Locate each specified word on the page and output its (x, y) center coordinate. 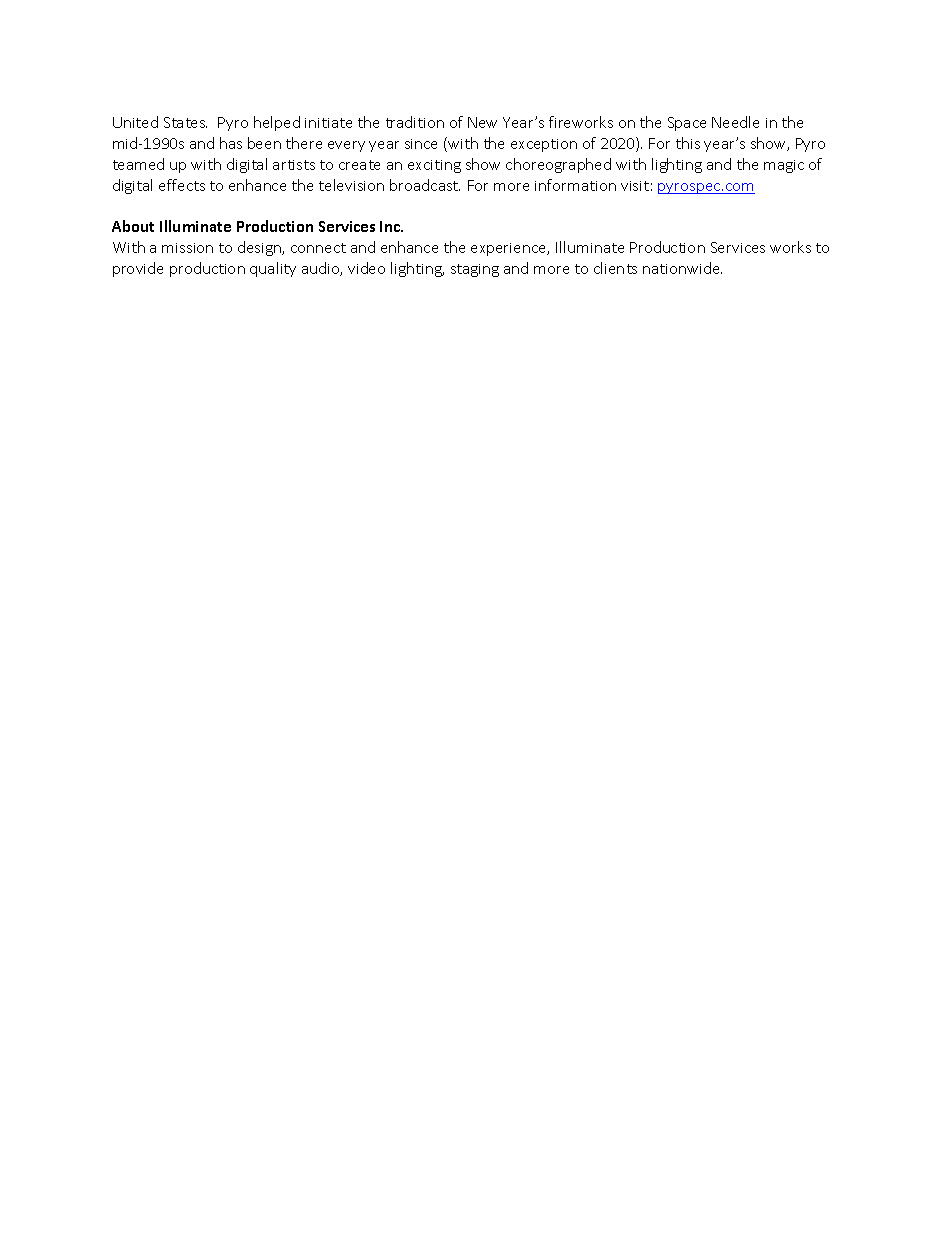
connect (318, 248)
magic (784, 166)
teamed (138, 164)
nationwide (682, 268)
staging (475, 270)
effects (182, 185)
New (482, 122)
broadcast (425, 185)
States (185, 122)
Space (687, 124)
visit (635, 186)
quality (273, 269)
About (133, 226)
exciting (434, 166)
